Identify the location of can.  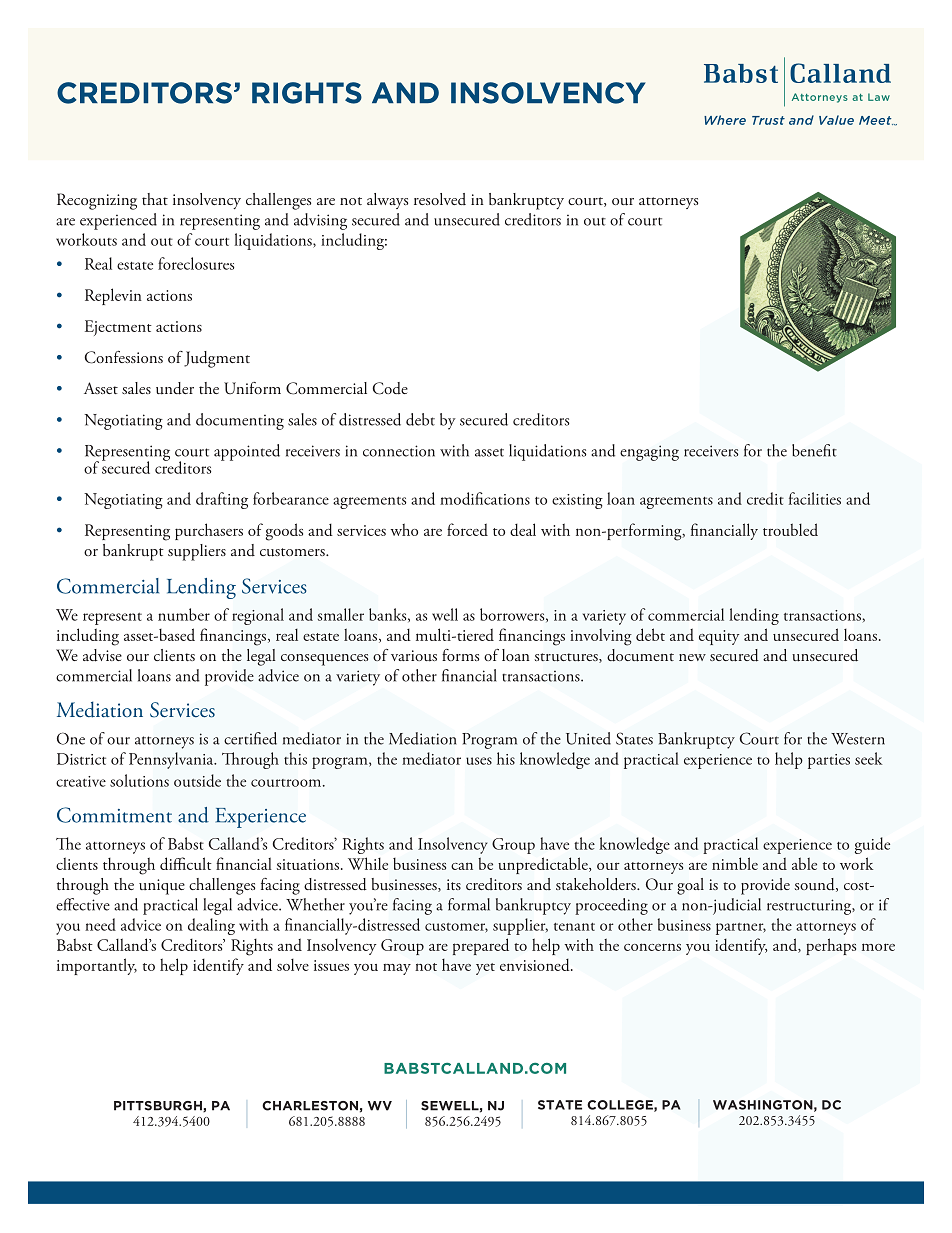
(462, 866).
